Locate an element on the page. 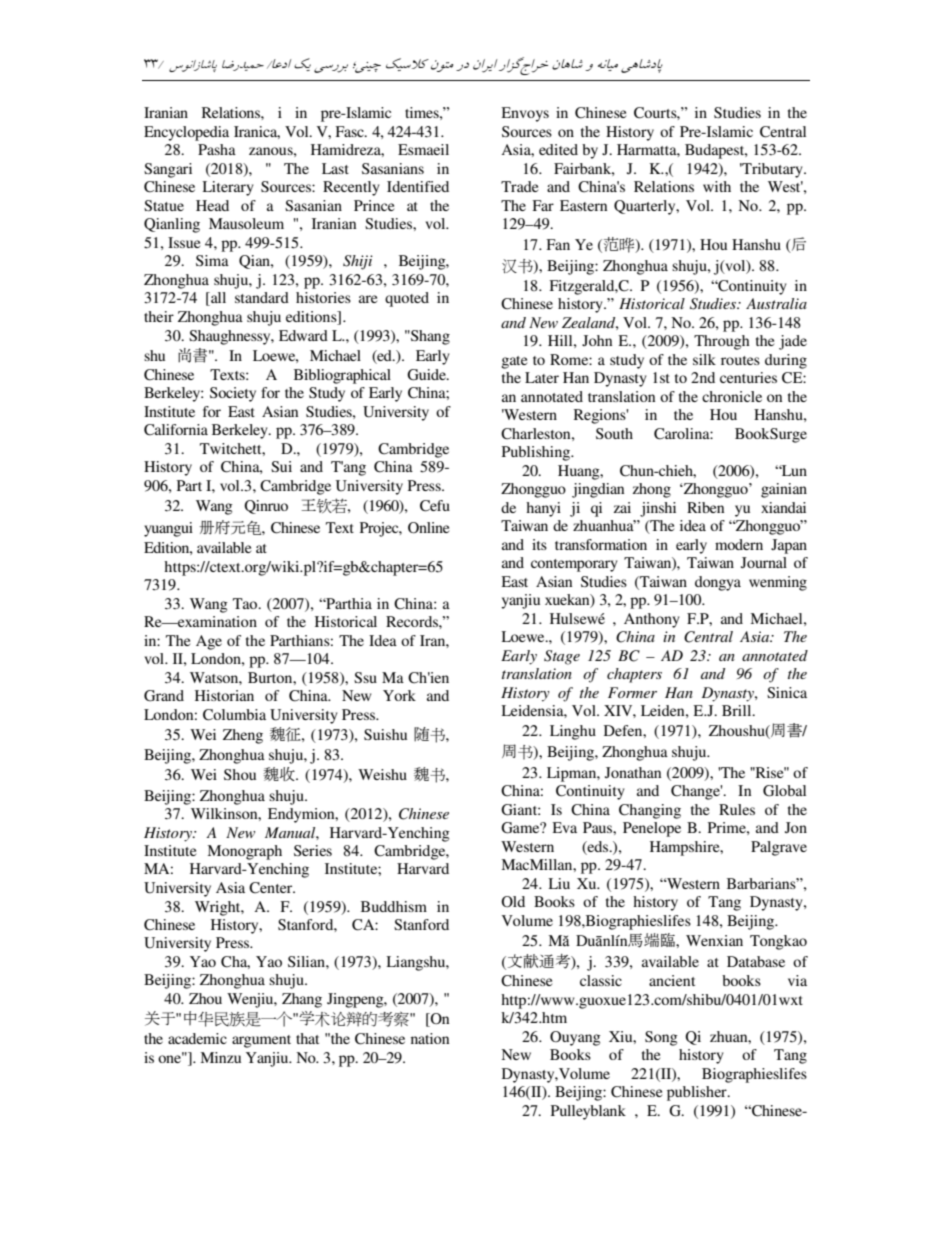 The height and width of the page is (1233, 952). Pasha is located at coordinates (217, 149).
